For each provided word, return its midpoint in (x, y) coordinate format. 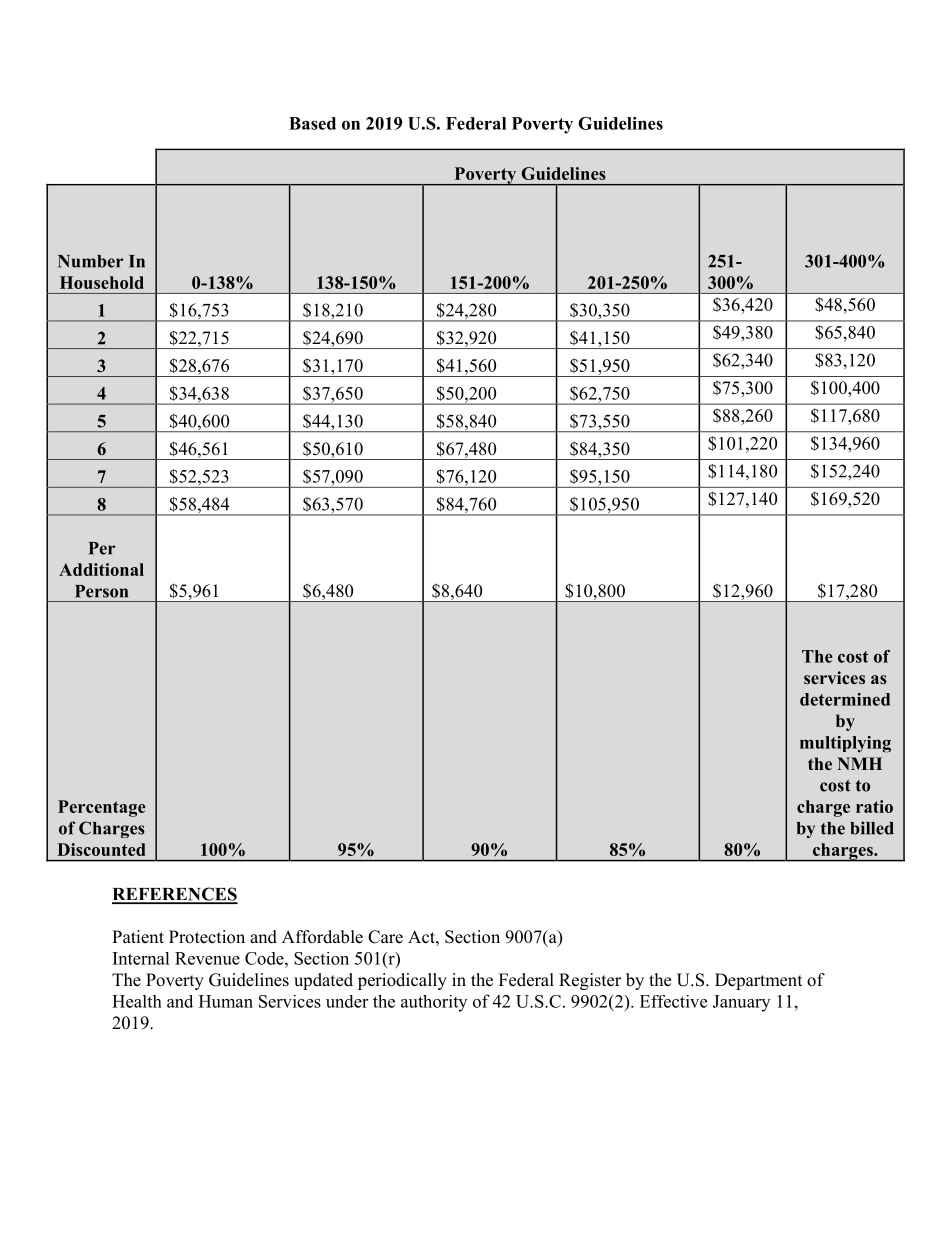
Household (102, 282)
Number (90, 261)
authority (434, 1003)
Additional (101, 569)
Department (758, 981)
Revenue (207, 958)
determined (845, 699)
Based (312, 123)
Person (101, 591)
